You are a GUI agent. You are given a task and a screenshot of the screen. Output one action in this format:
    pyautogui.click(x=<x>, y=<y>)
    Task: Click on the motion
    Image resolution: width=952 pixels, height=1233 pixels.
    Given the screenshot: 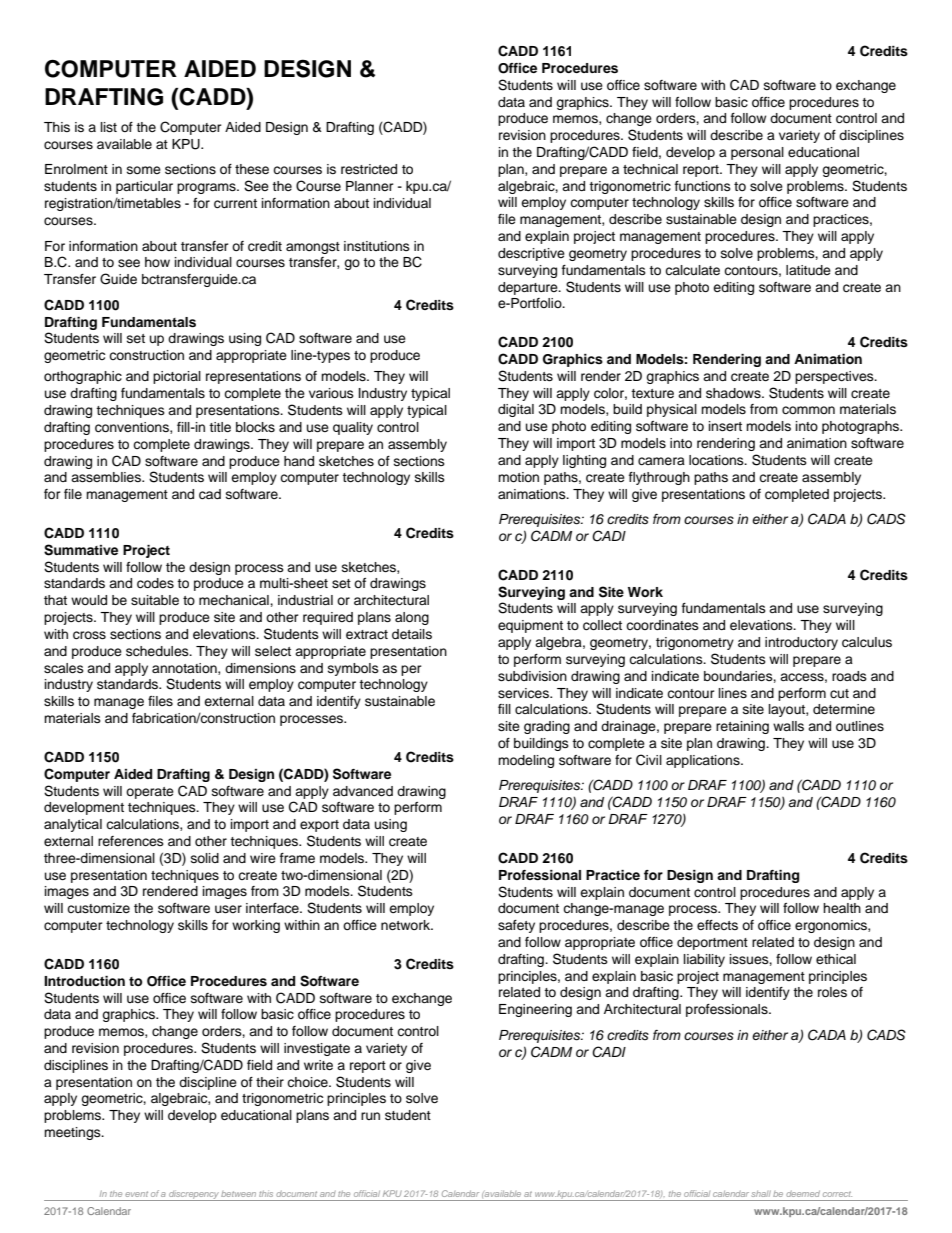 What is the action you would take?
    pyautogui.click(x=518, y=477)
